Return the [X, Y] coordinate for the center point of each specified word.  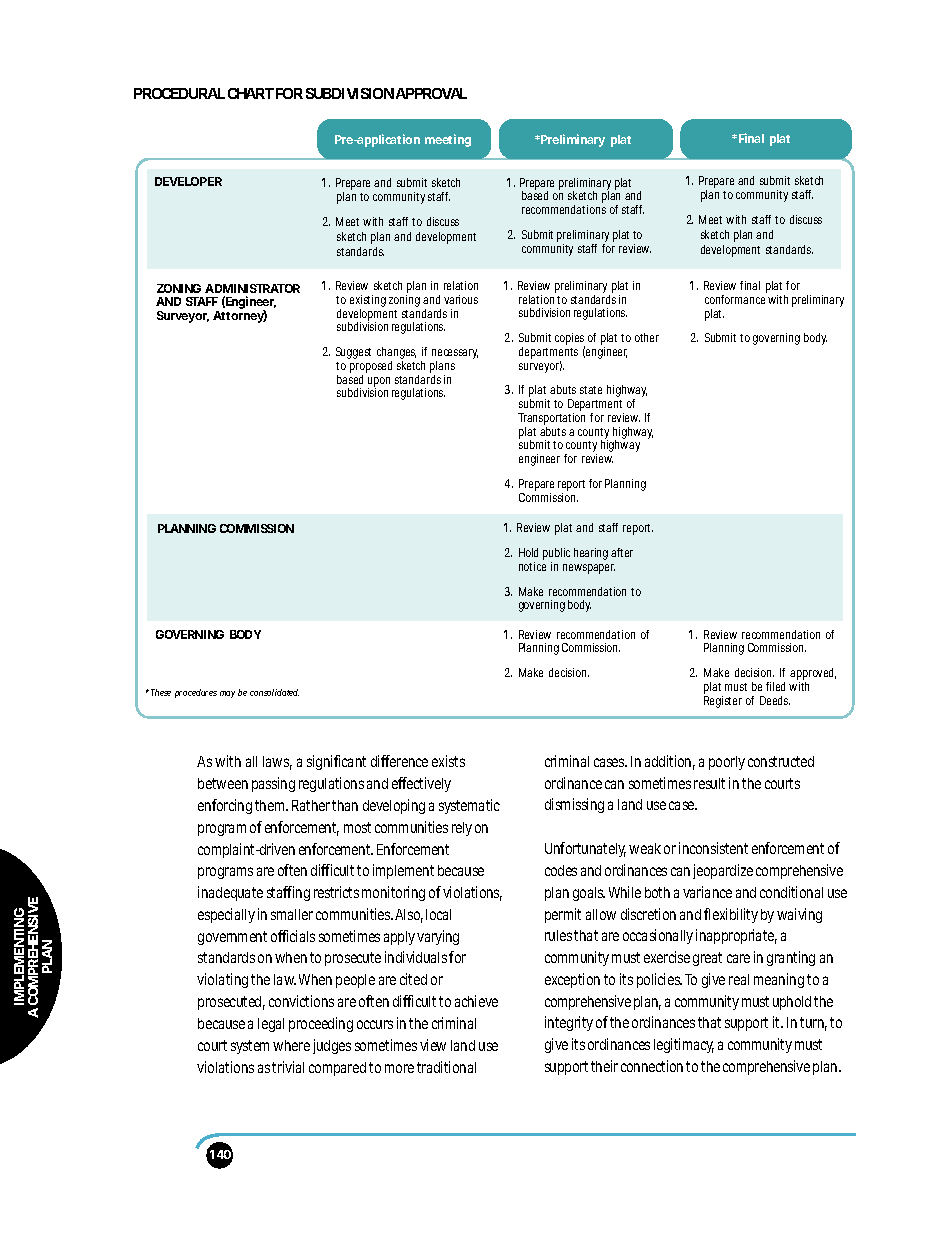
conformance [735, 299]
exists [448, 761]
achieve [476, 1001]
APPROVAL [431, 93]
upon [379, 383]
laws [277, 763]
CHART [251, 93]
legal [271, 1025]
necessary [455, 355]
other [647, 337]
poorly [727, 763]
